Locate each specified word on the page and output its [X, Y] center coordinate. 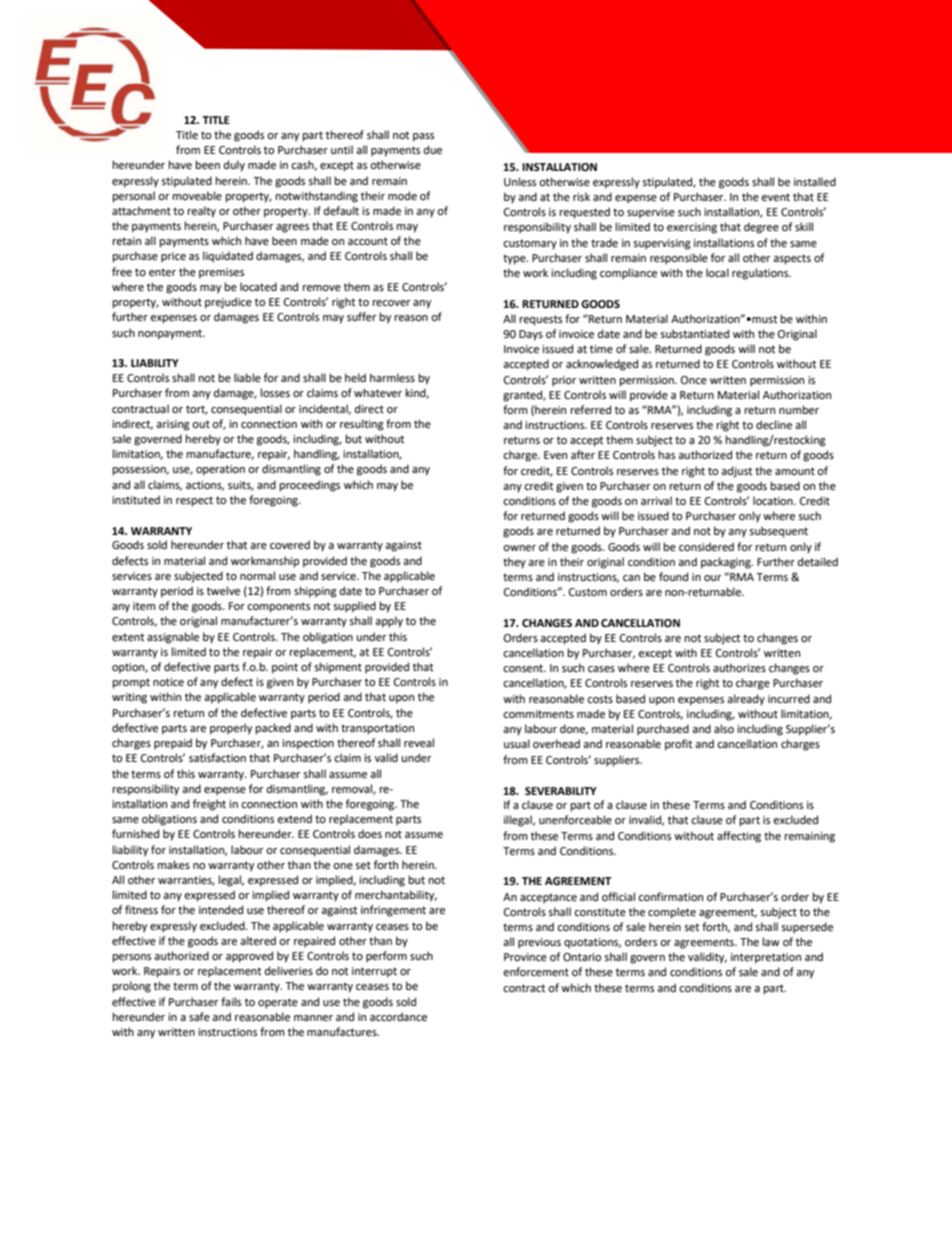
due [433, 150]
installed [815, 182]
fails [231, 1001]
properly [231, 729]
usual [517, 743]
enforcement [536, 972]
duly [234, 166]
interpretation [766, 958]
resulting [362, 425]
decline [774, 425]
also [724, 728]
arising [173, 425]
